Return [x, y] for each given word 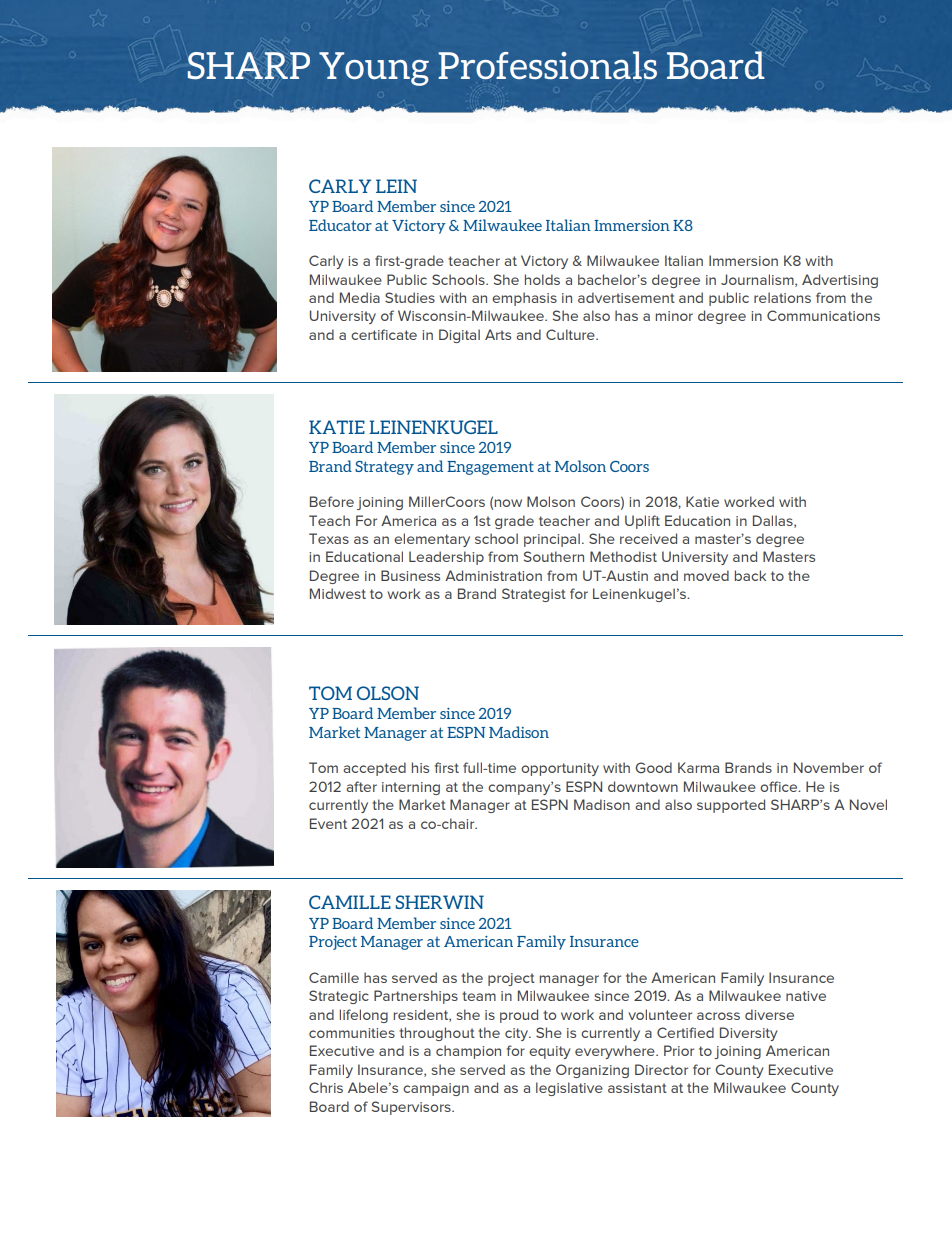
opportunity [560, 769]
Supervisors [412, 1108]
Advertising [840, 281]
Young [374, 69]
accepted [374, 769]
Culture [571, 334]
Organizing [592, 1071]
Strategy [384, 468]
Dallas [774, 521]
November [829, 767]
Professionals [547, 65]
